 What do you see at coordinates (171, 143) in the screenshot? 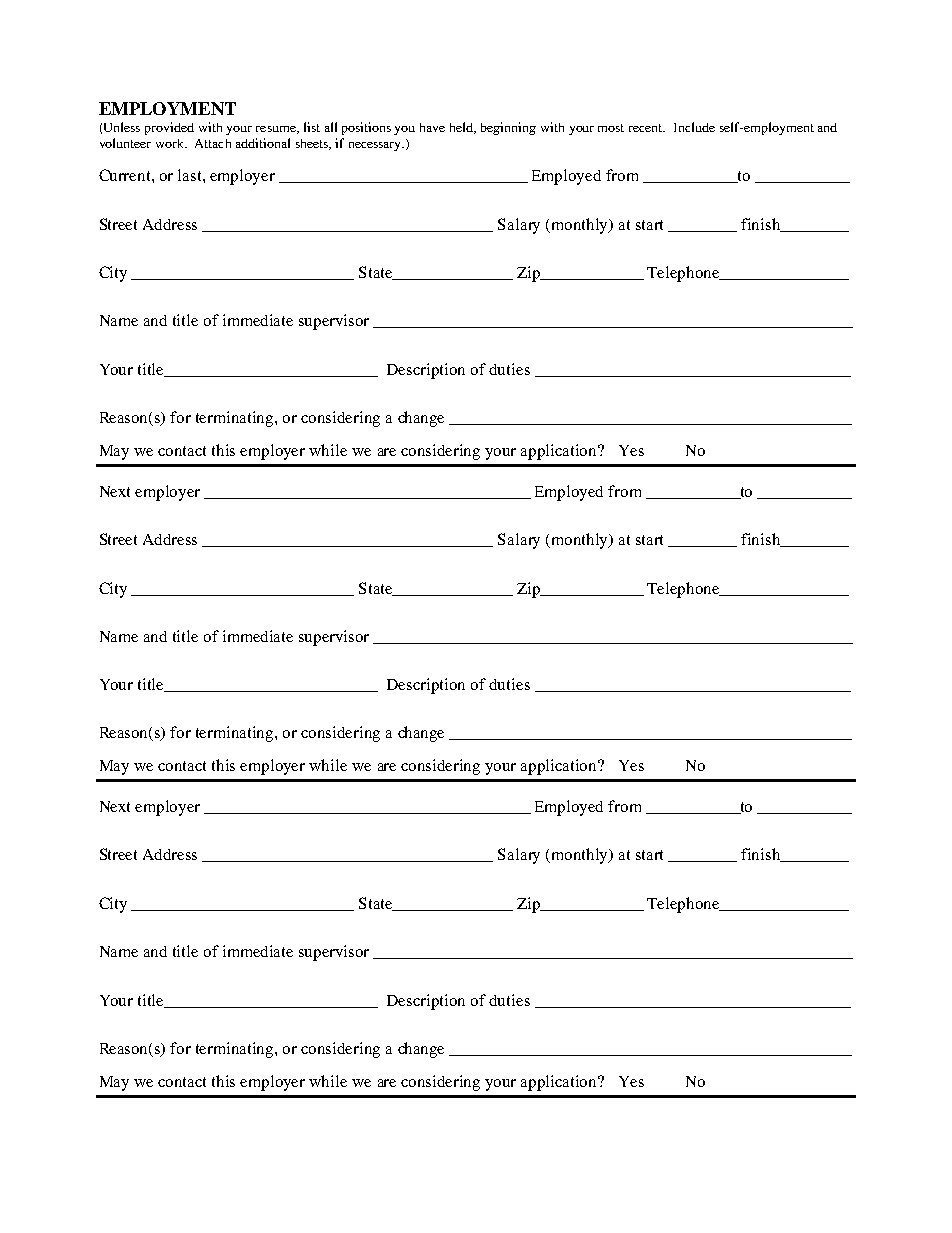
I see `work` at bounding box center [171, 143].
